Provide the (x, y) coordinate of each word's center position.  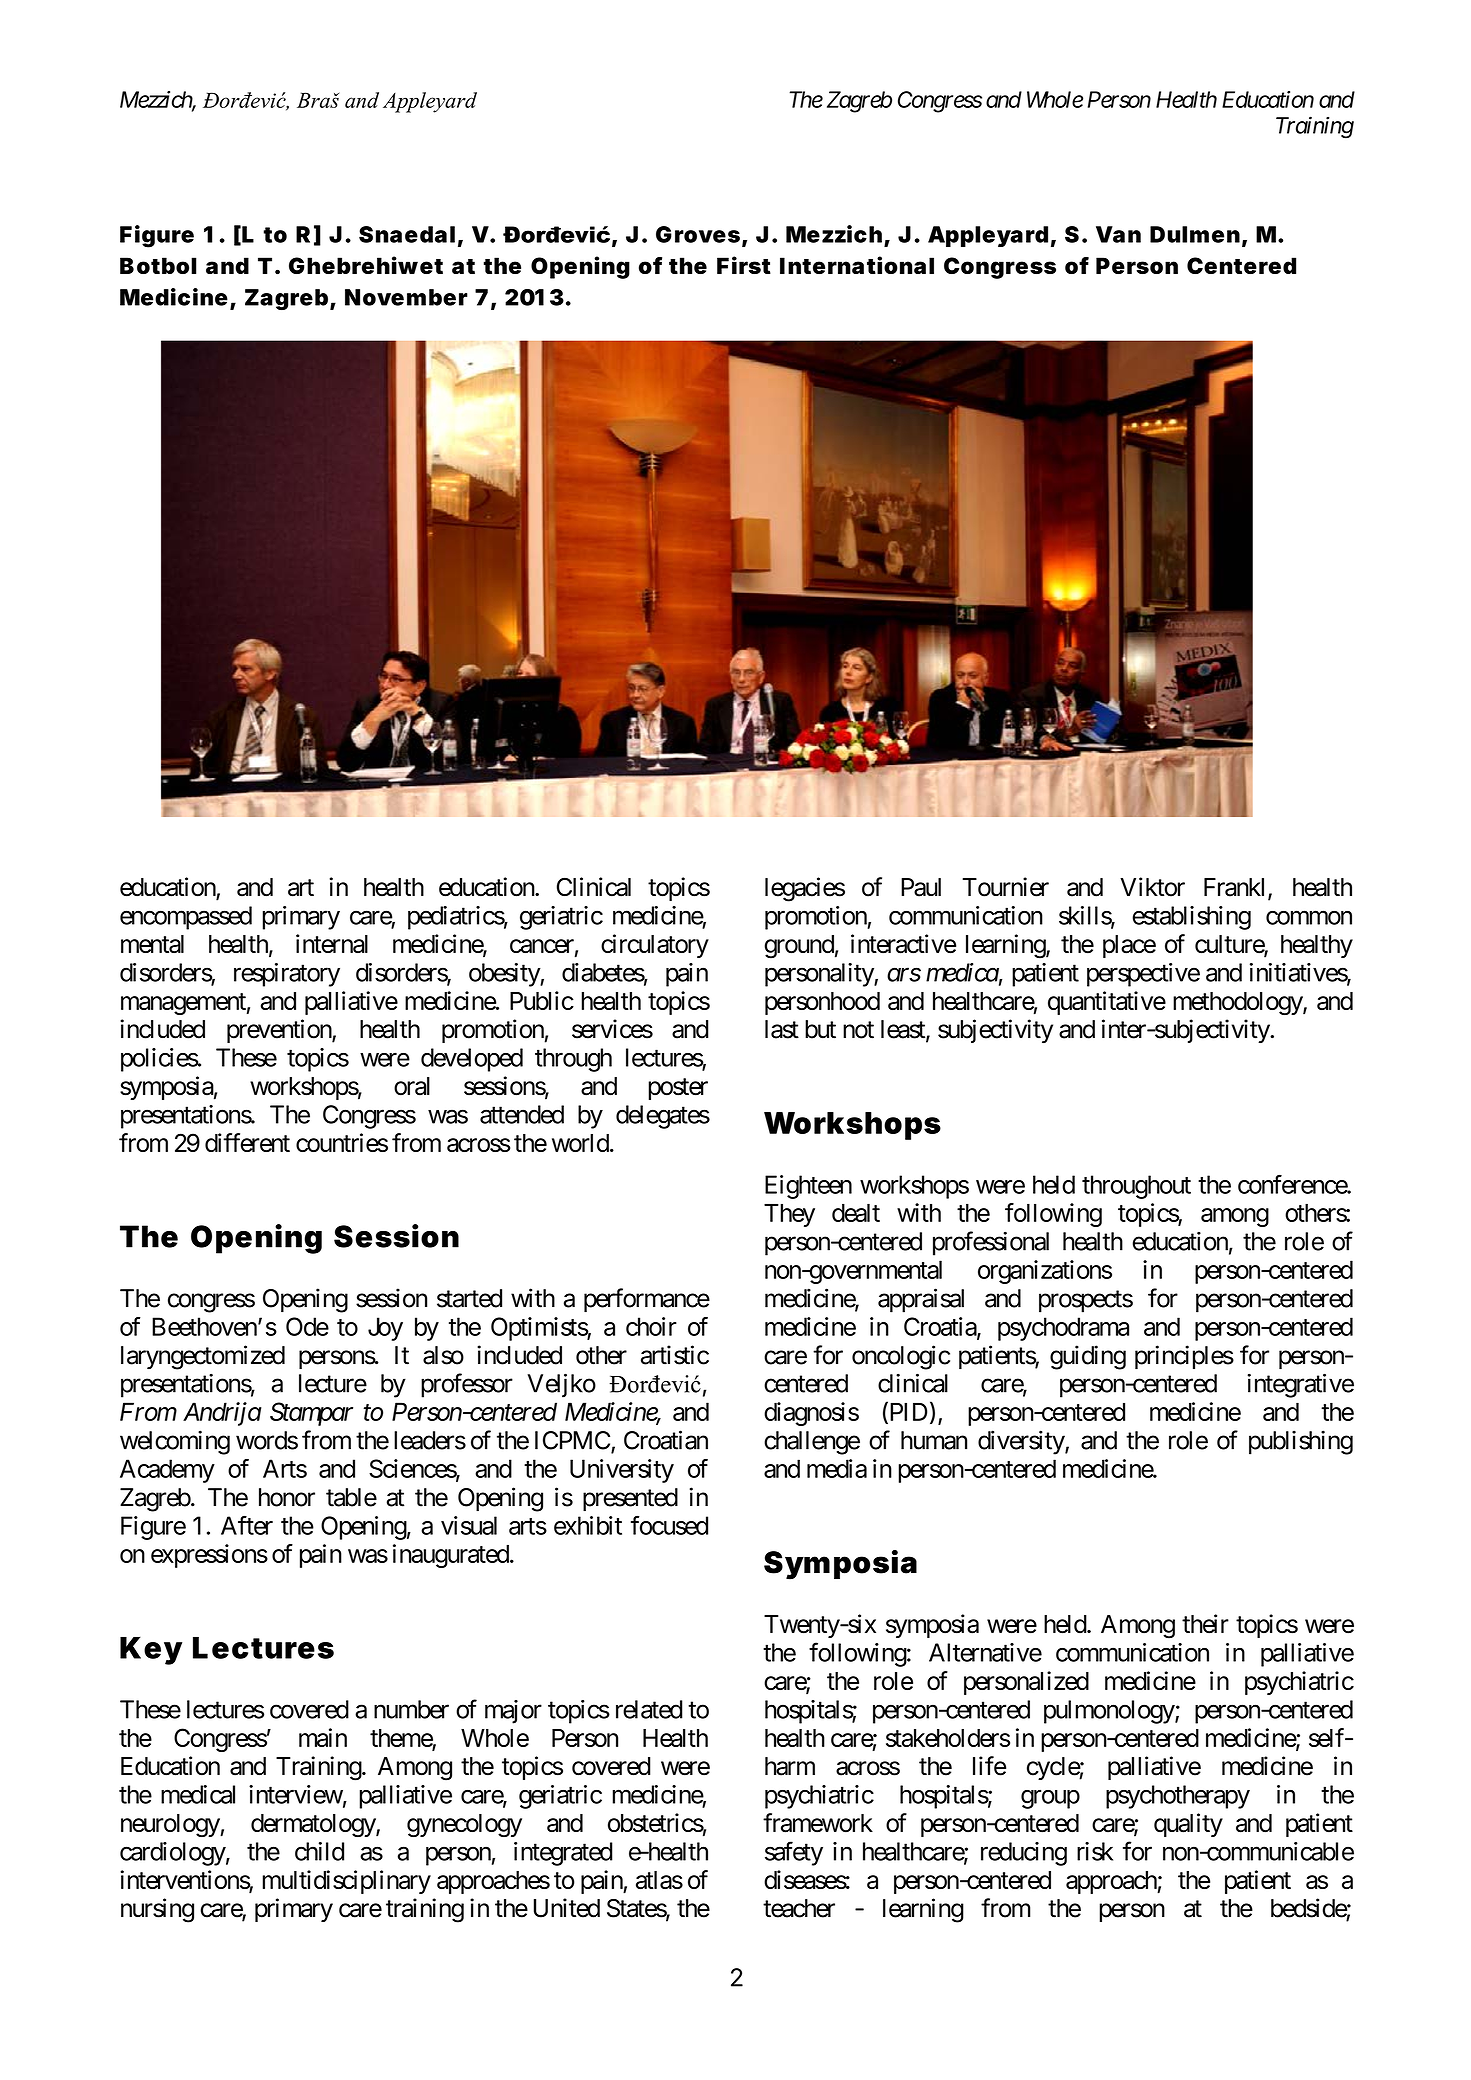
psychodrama (1063, 1329)
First (744, 265)
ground (799, 947)
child (319, 1851)
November (406, 297)
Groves (698, 234)
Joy (385, 1329)
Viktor (1152, 887)
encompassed (186, 918)
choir (651, 1326)
